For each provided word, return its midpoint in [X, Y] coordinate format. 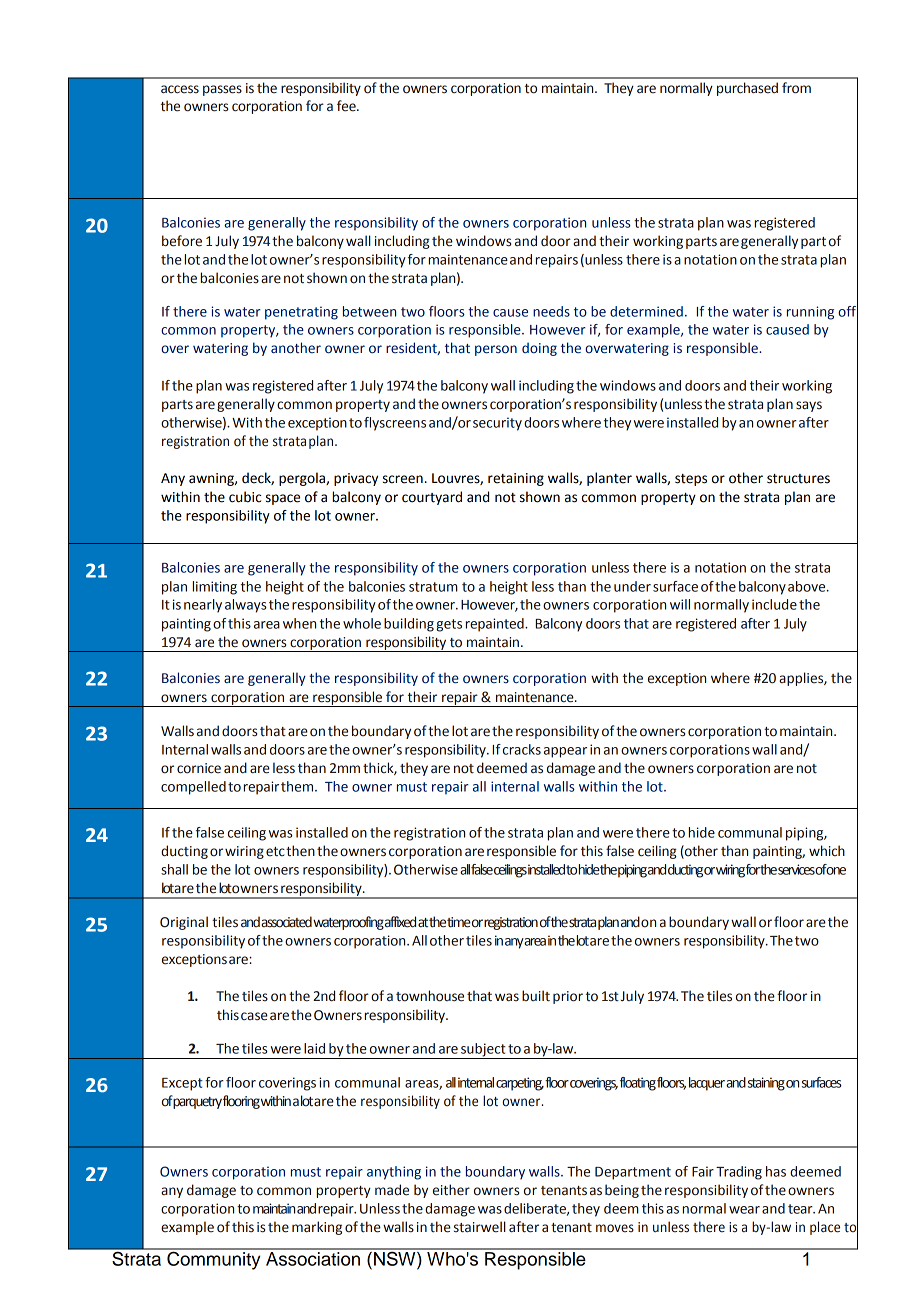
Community [214, 1259]
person [496, 350]
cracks [520, 749]
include [774, 604]
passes [222, 90]
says [809, 406]
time [459, 922]
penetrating [301, 313]
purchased [747, 89]
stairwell [480, 1227]
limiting [215, 588]
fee [347, 106]
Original [184, 923]
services [797, 869]
